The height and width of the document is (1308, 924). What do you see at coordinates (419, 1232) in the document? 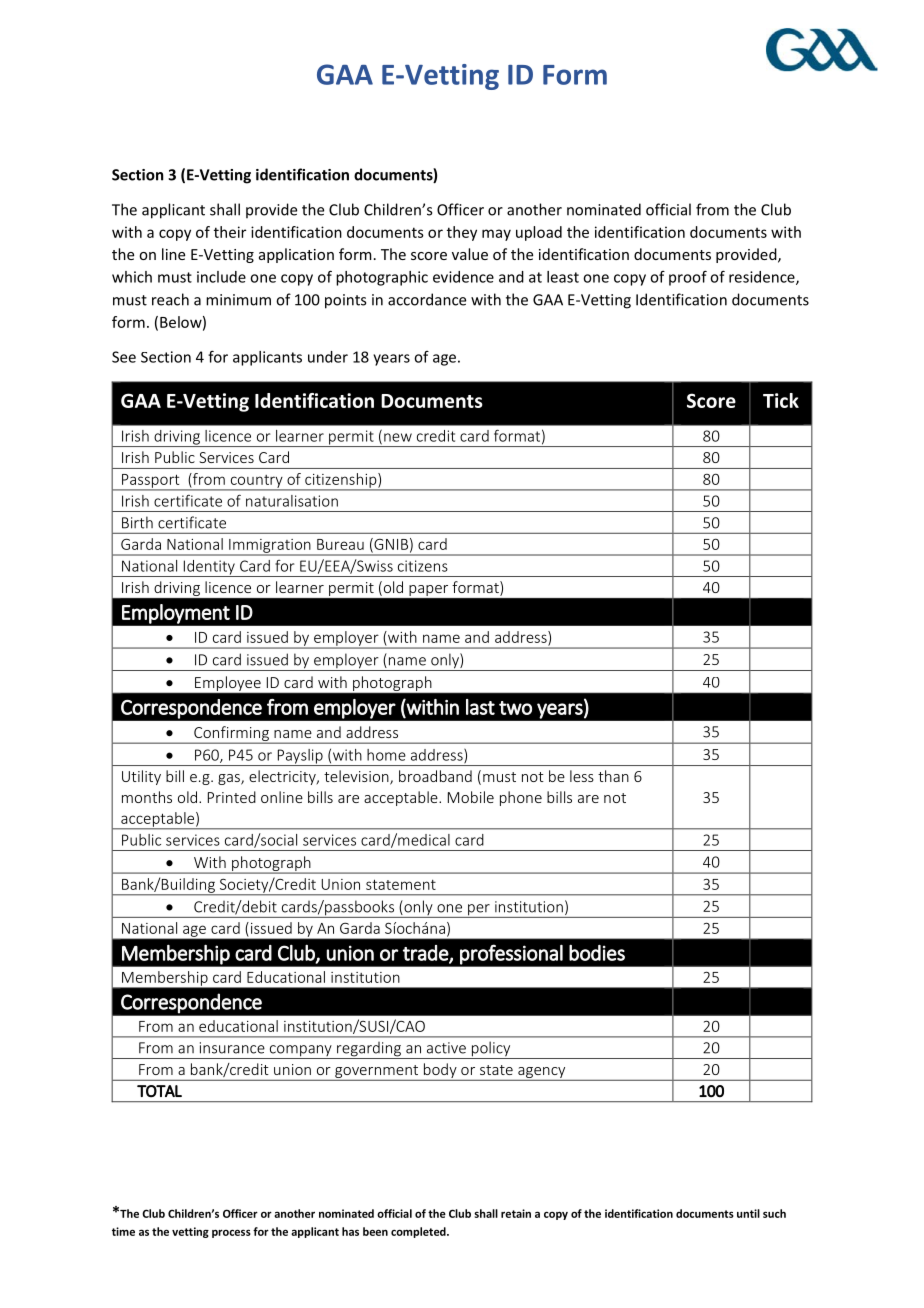
I see `completed` at bounding box center [419, 1232].
